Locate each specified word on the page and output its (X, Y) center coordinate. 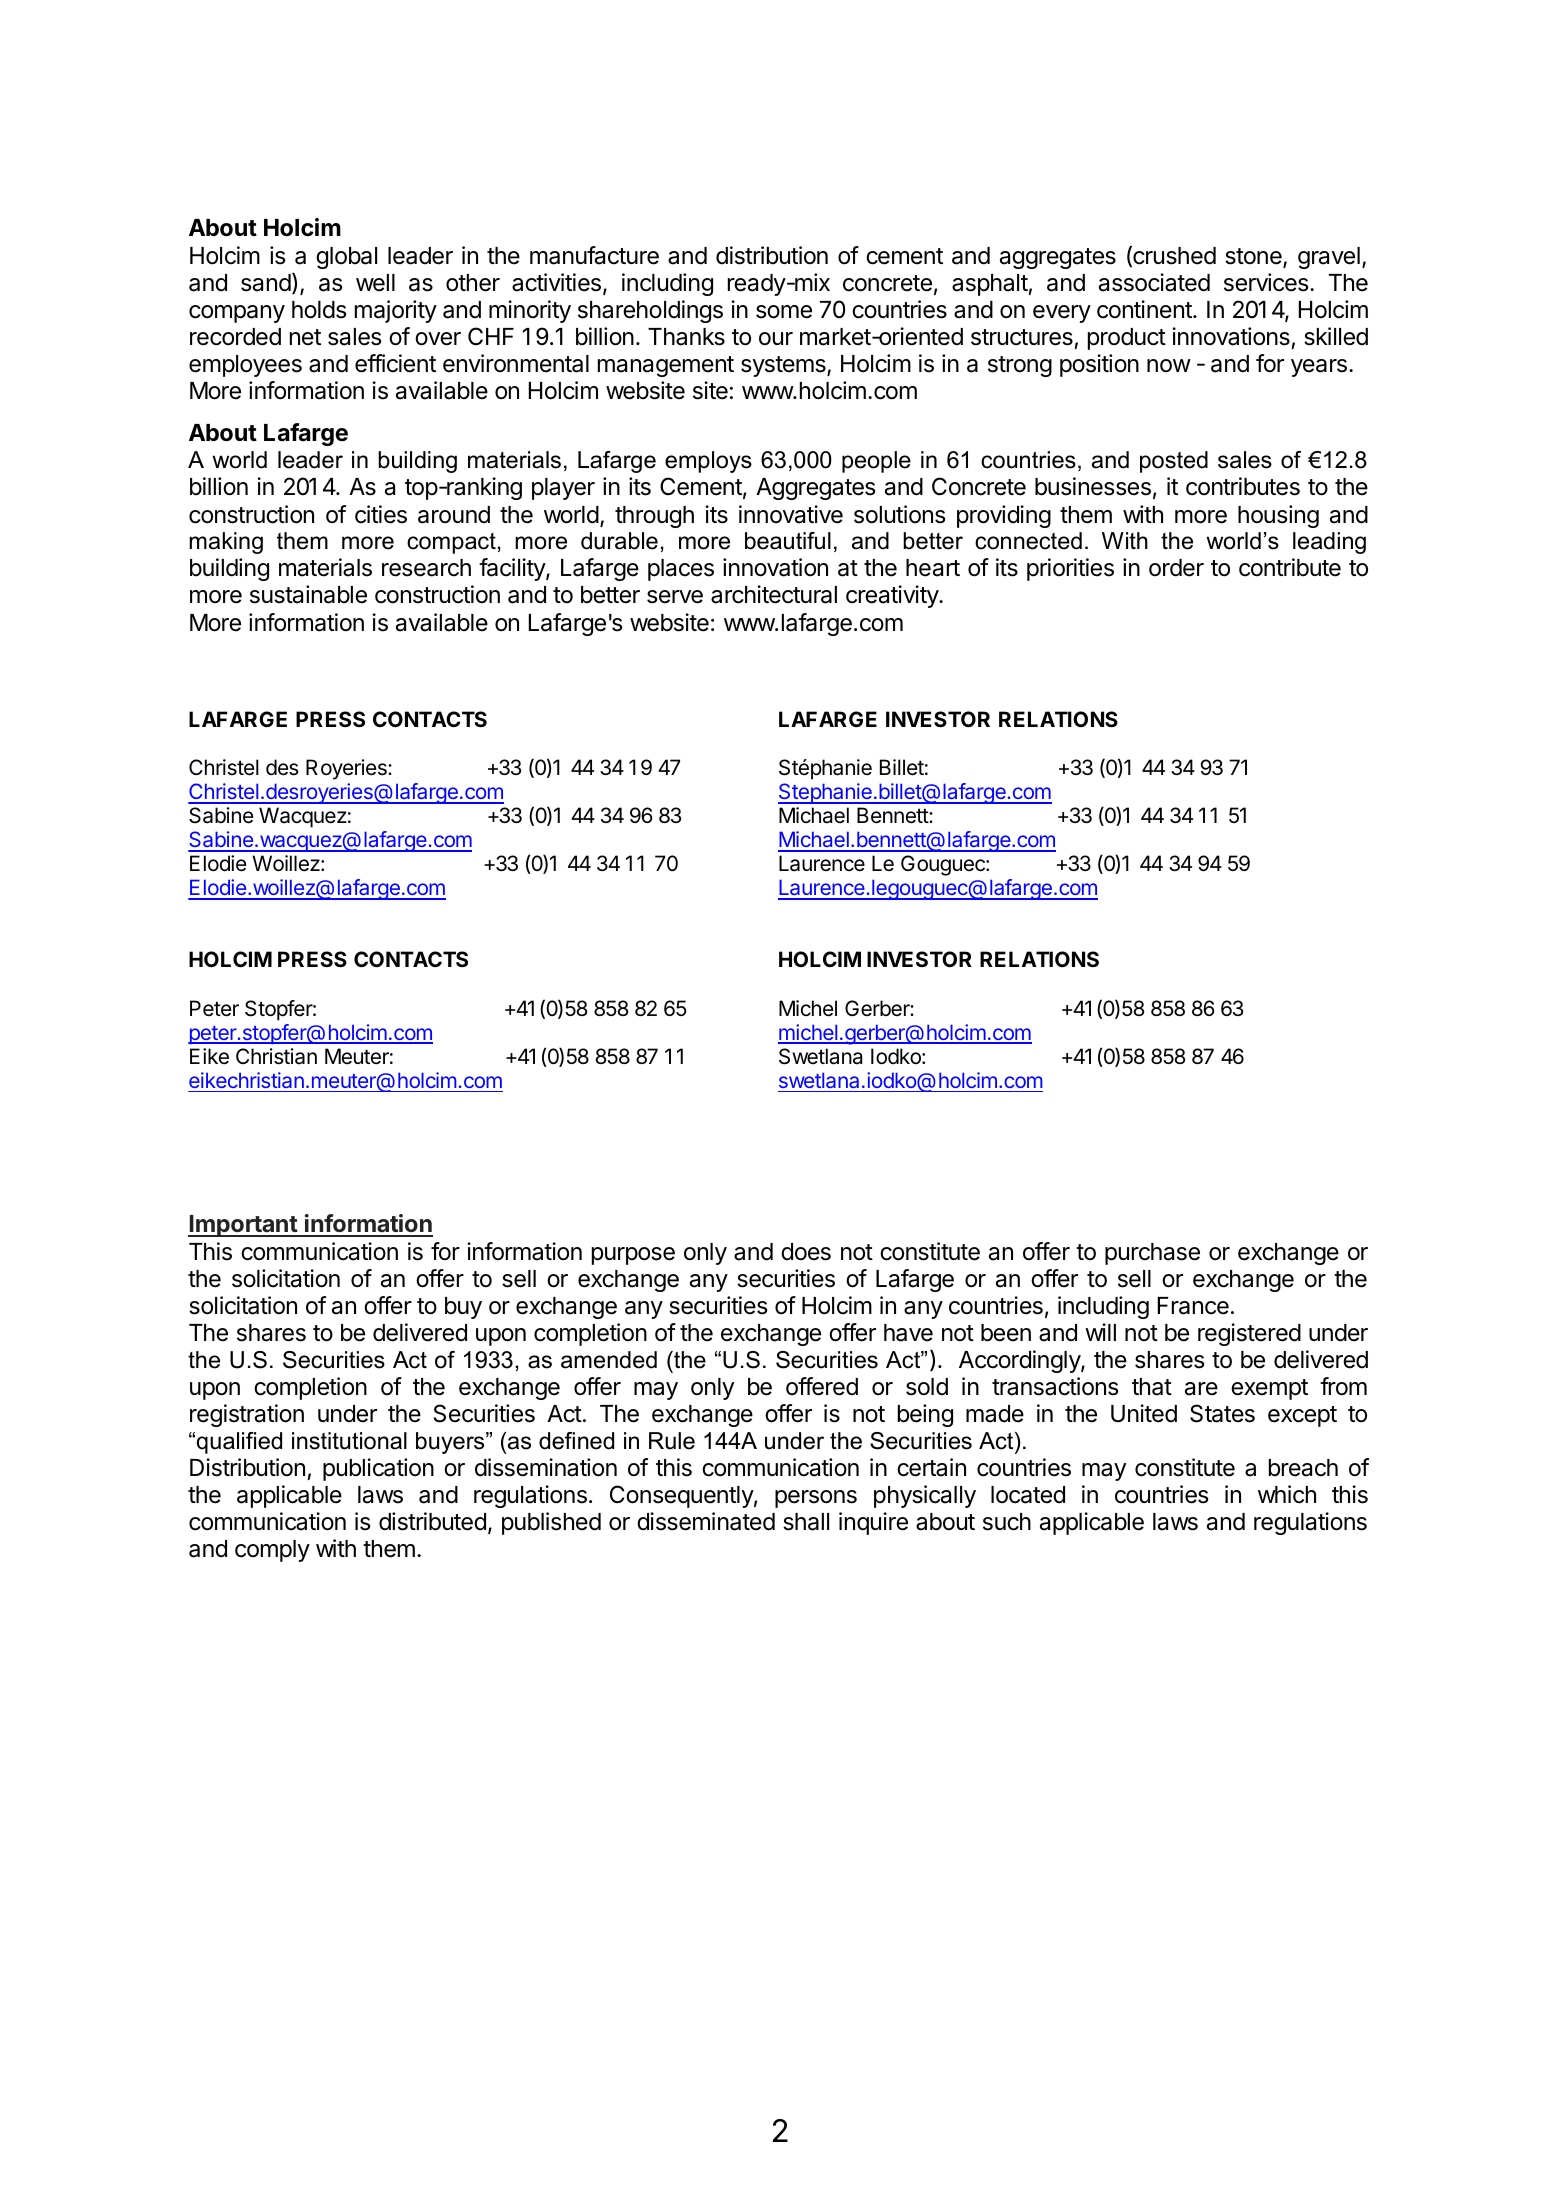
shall (806, 1522)
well (375, 283)
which (1287, 1494)
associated (1154, 282)
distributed (432, 1521)
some (784, 312)
